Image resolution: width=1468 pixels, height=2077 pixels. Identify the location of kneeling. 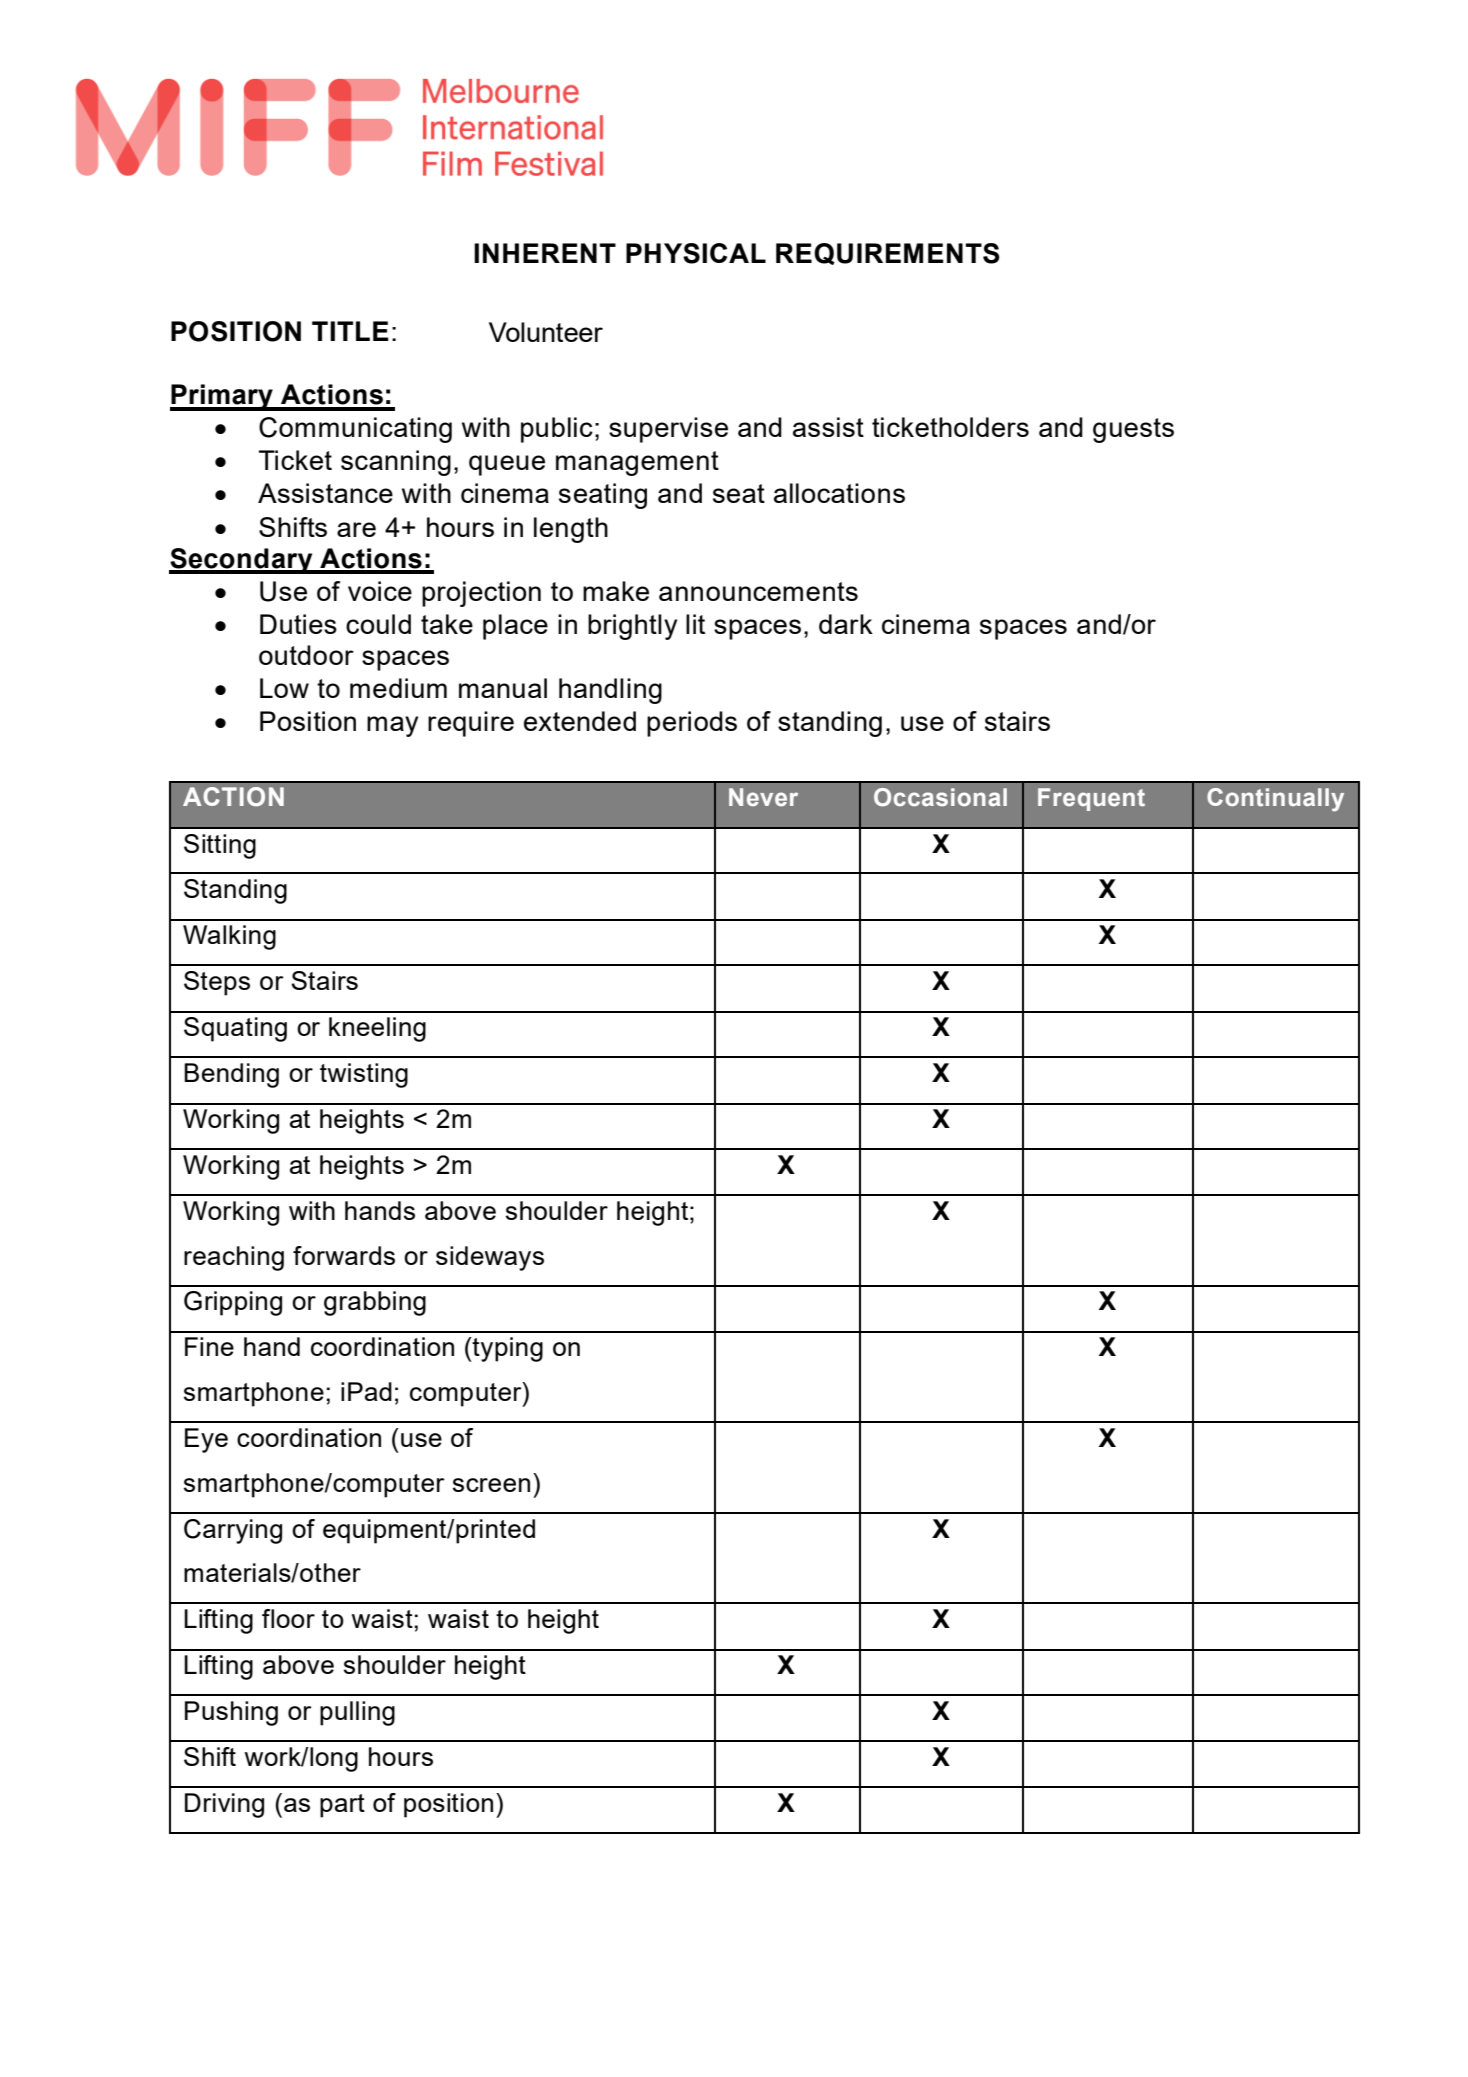
(377, 1029).
